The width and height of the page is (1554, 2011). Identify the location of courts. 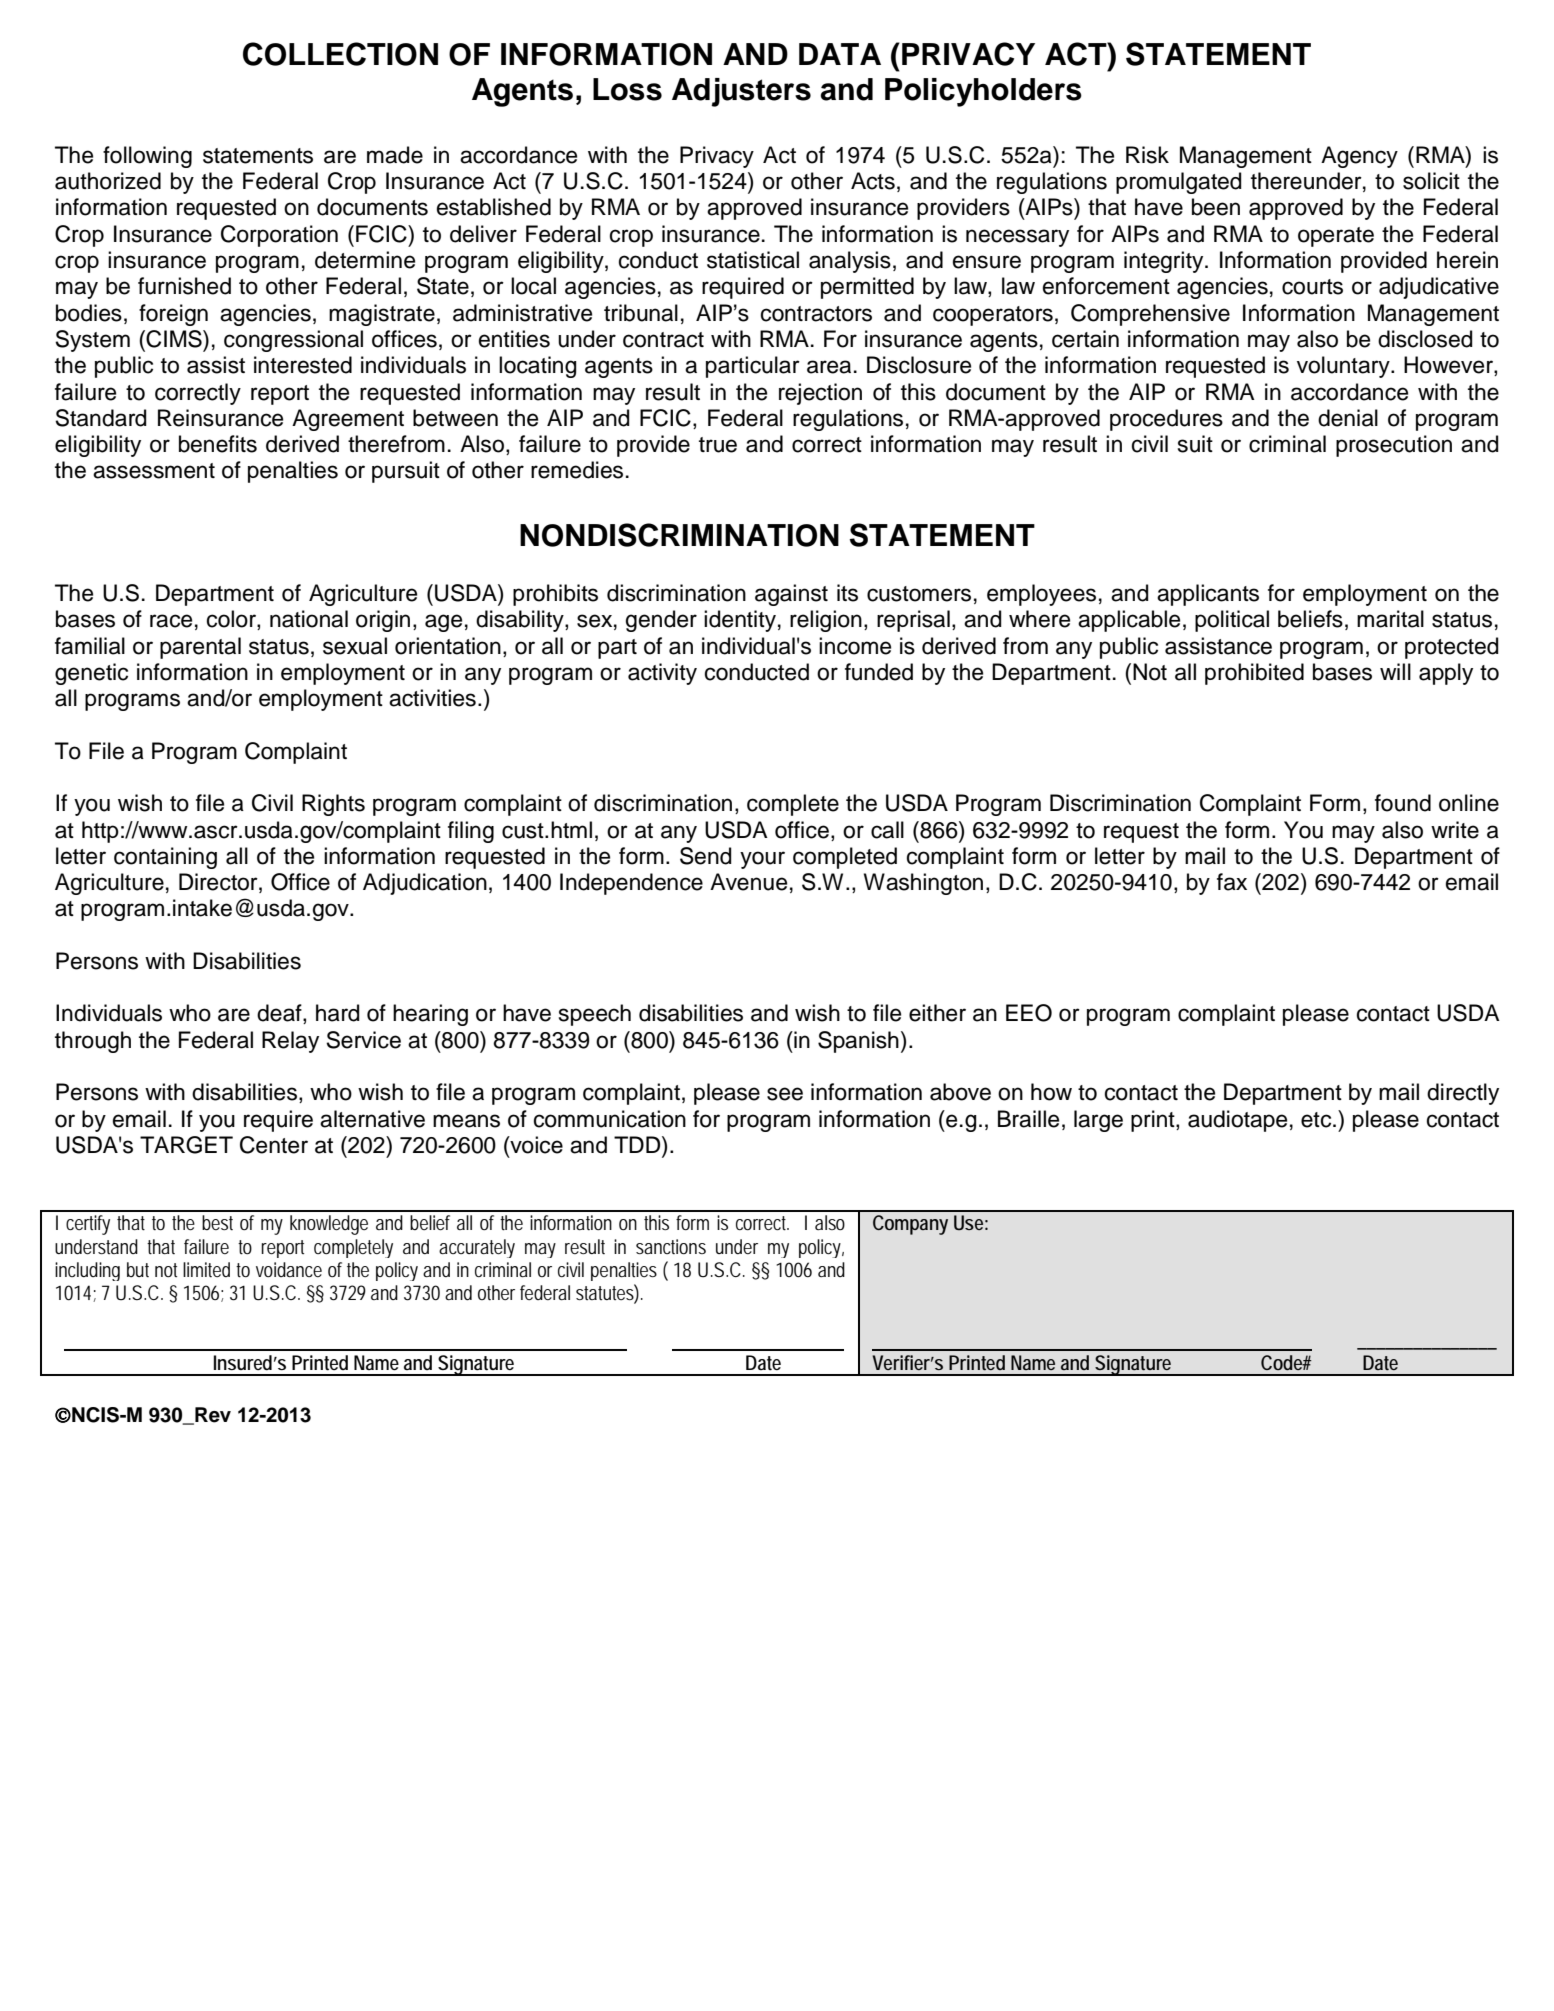
(1312, 287).
